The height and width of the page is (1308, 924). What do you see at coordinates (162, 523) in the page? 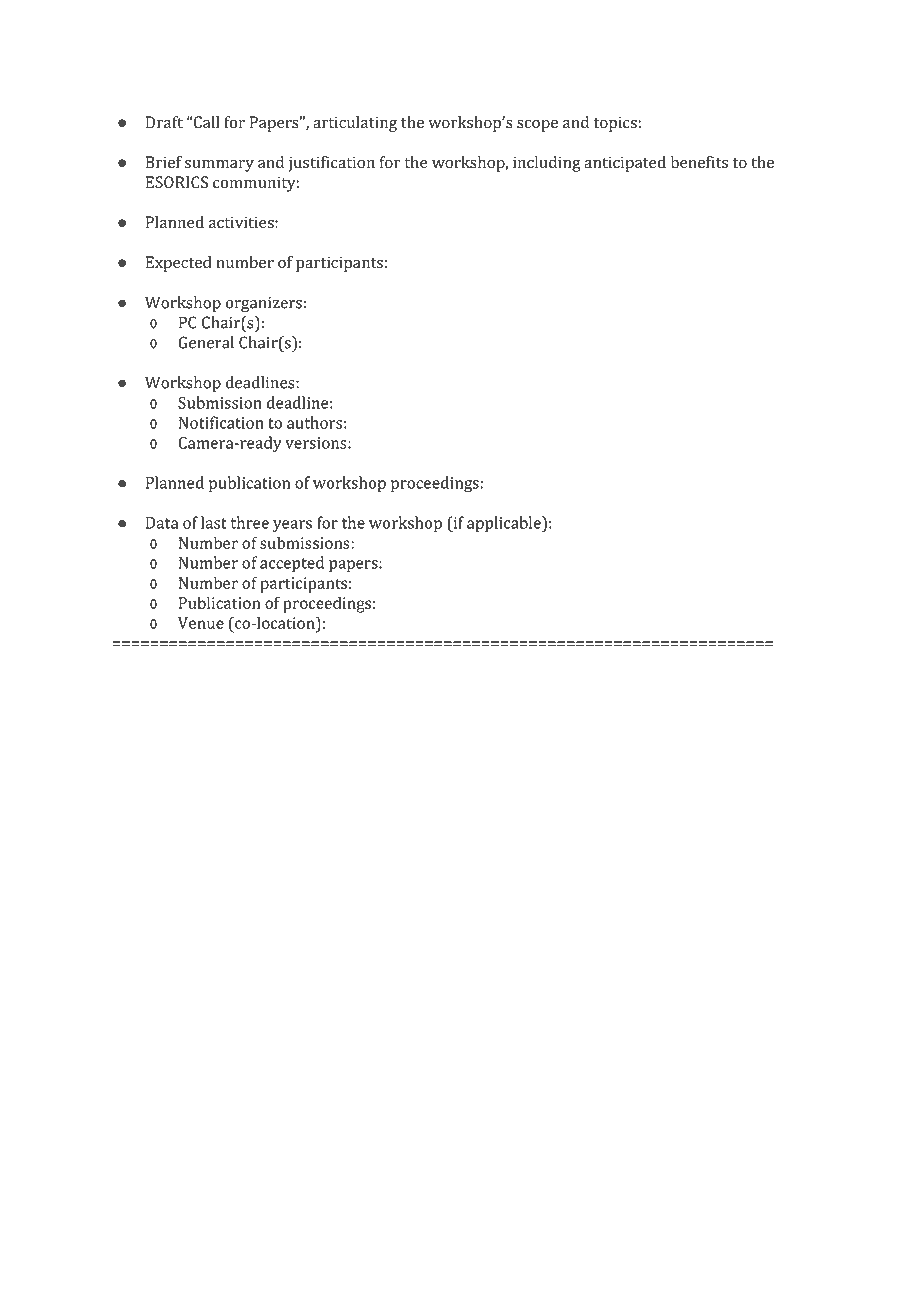
I see `Data` at bounding box center [162, 523].
